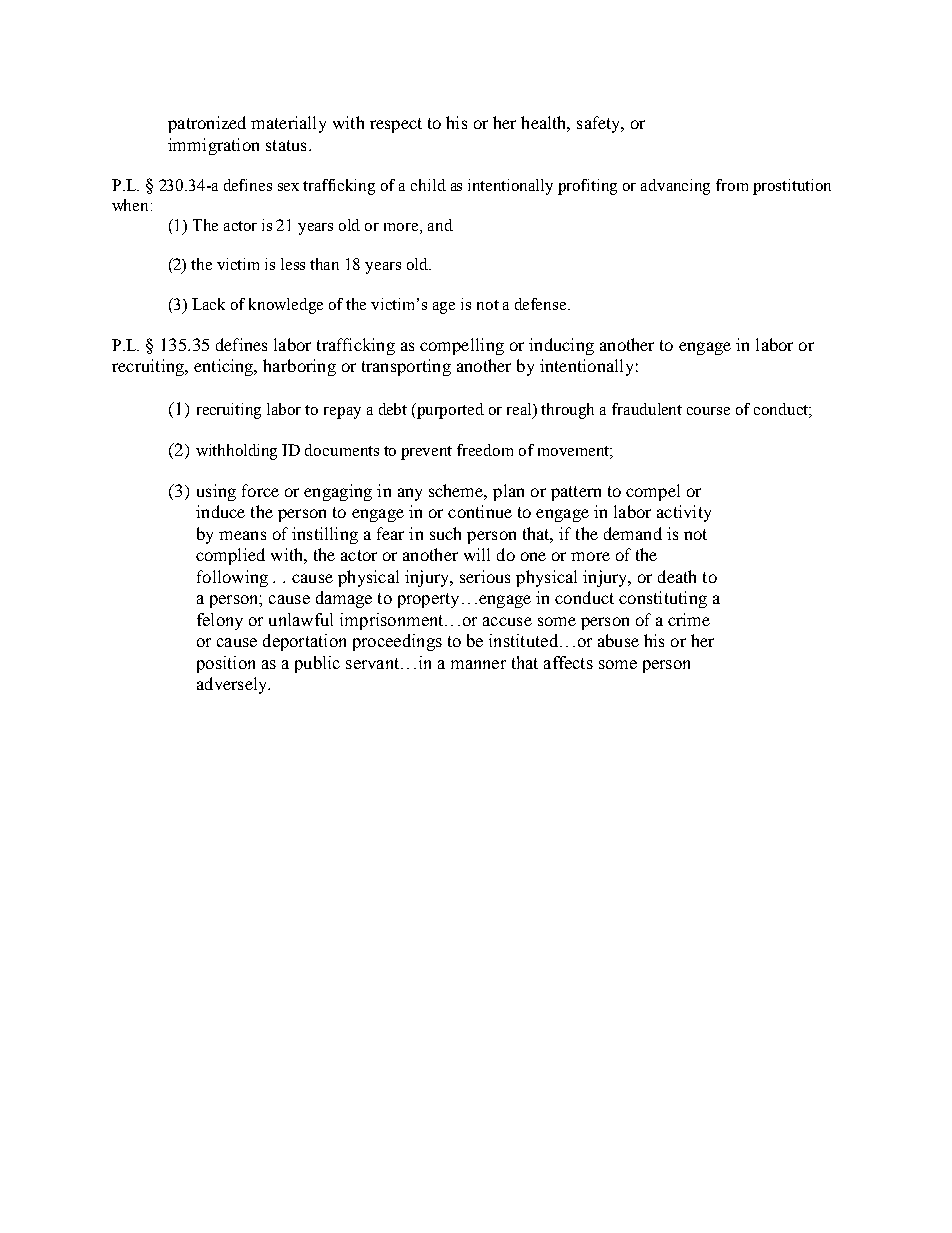 Image resolution: width=952 pixels, height=1233 pixels. Describe the element at coordinates (449, 411) in the screenshot. I see `purported` at that location.
